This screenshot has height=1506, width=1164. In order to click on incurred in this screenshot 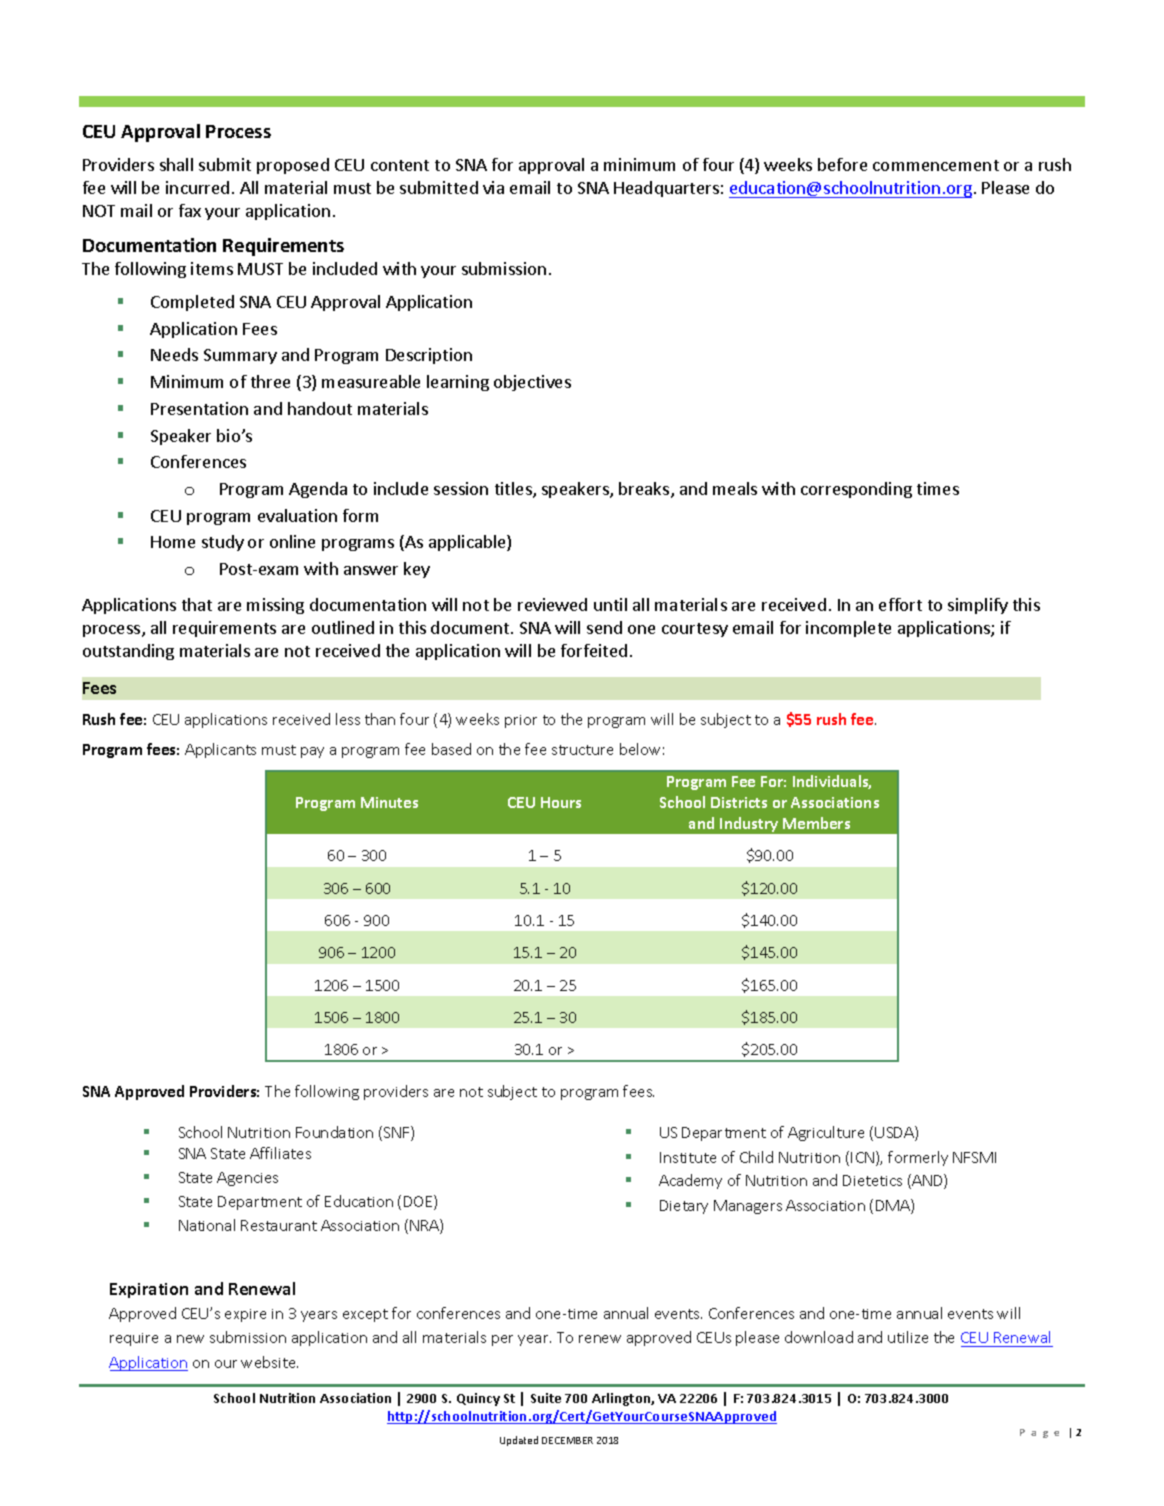, I will do `click(197, 187)`.
